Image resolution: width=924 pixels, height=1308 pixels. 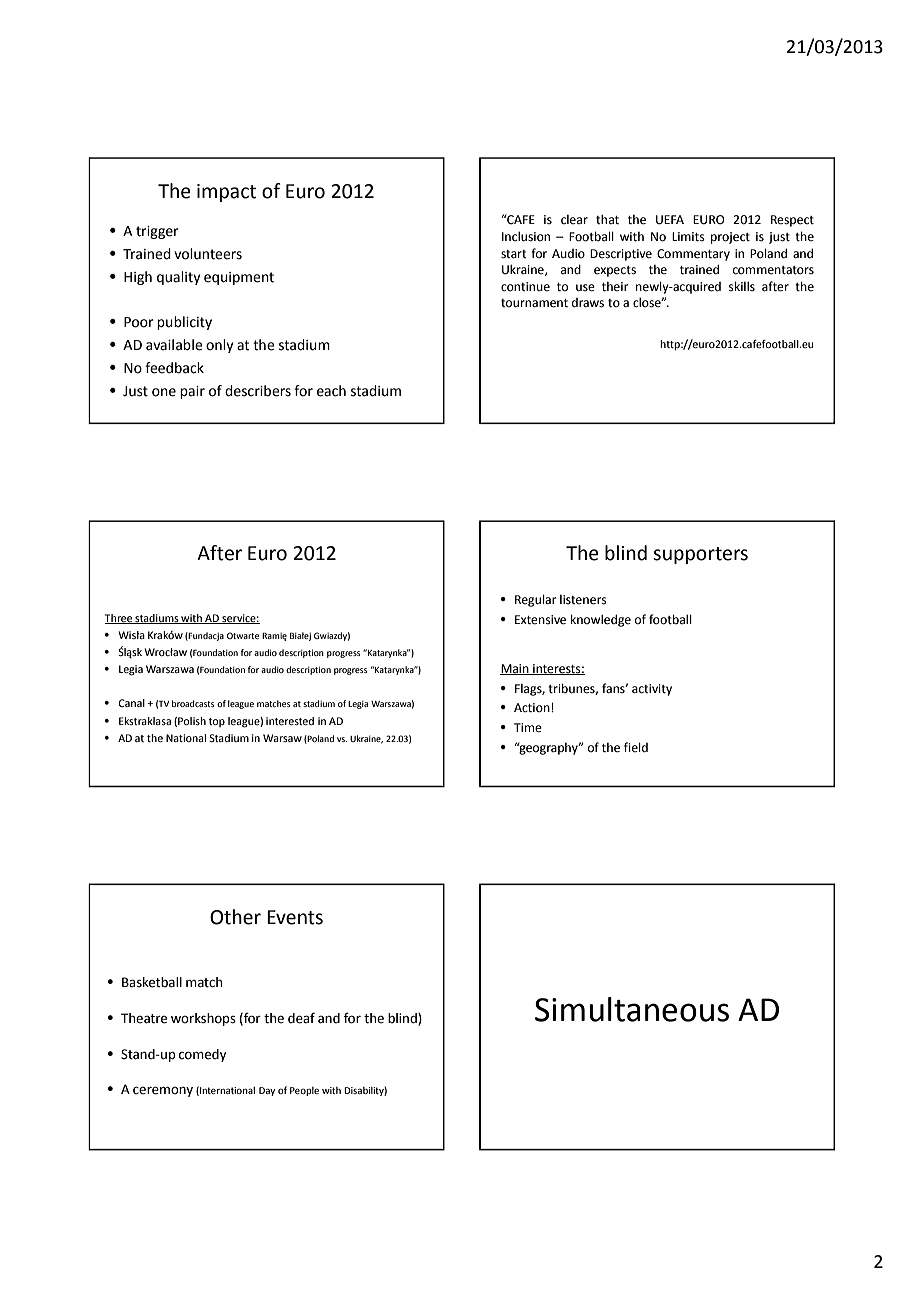 I want to click on Simultaneous, so click(x=632, y=1009).
